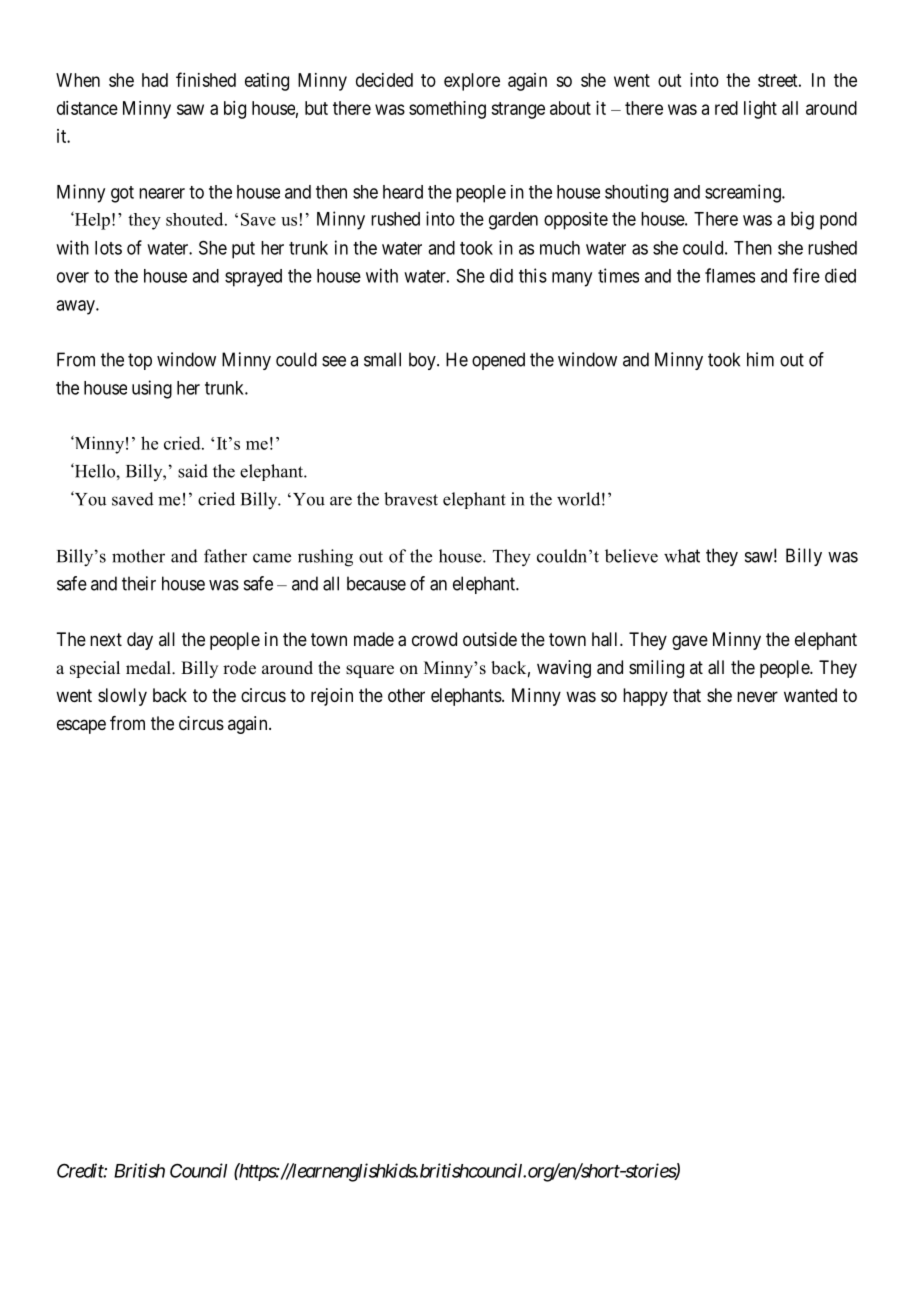  What do you see at coordinates (152, 389) in the page?
I see `using` at bounding box center [152, 389].
